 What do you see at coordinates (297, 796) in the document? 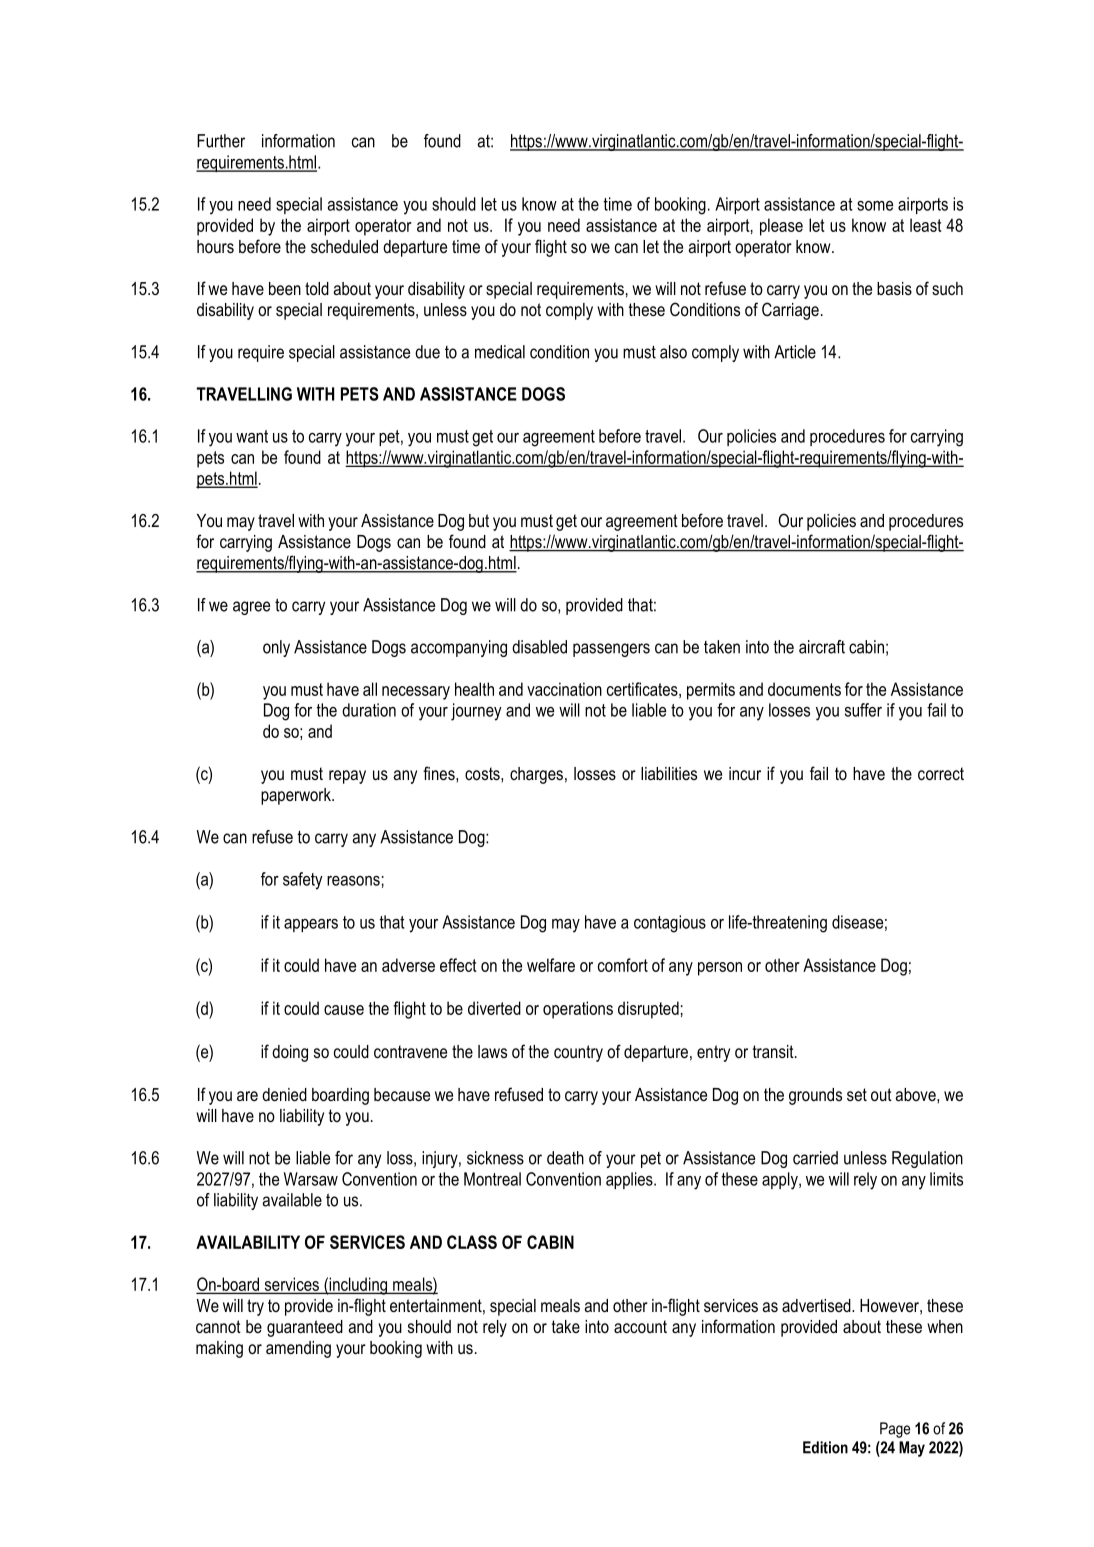
I see `paperwork` at bounding box center [297, 796].
